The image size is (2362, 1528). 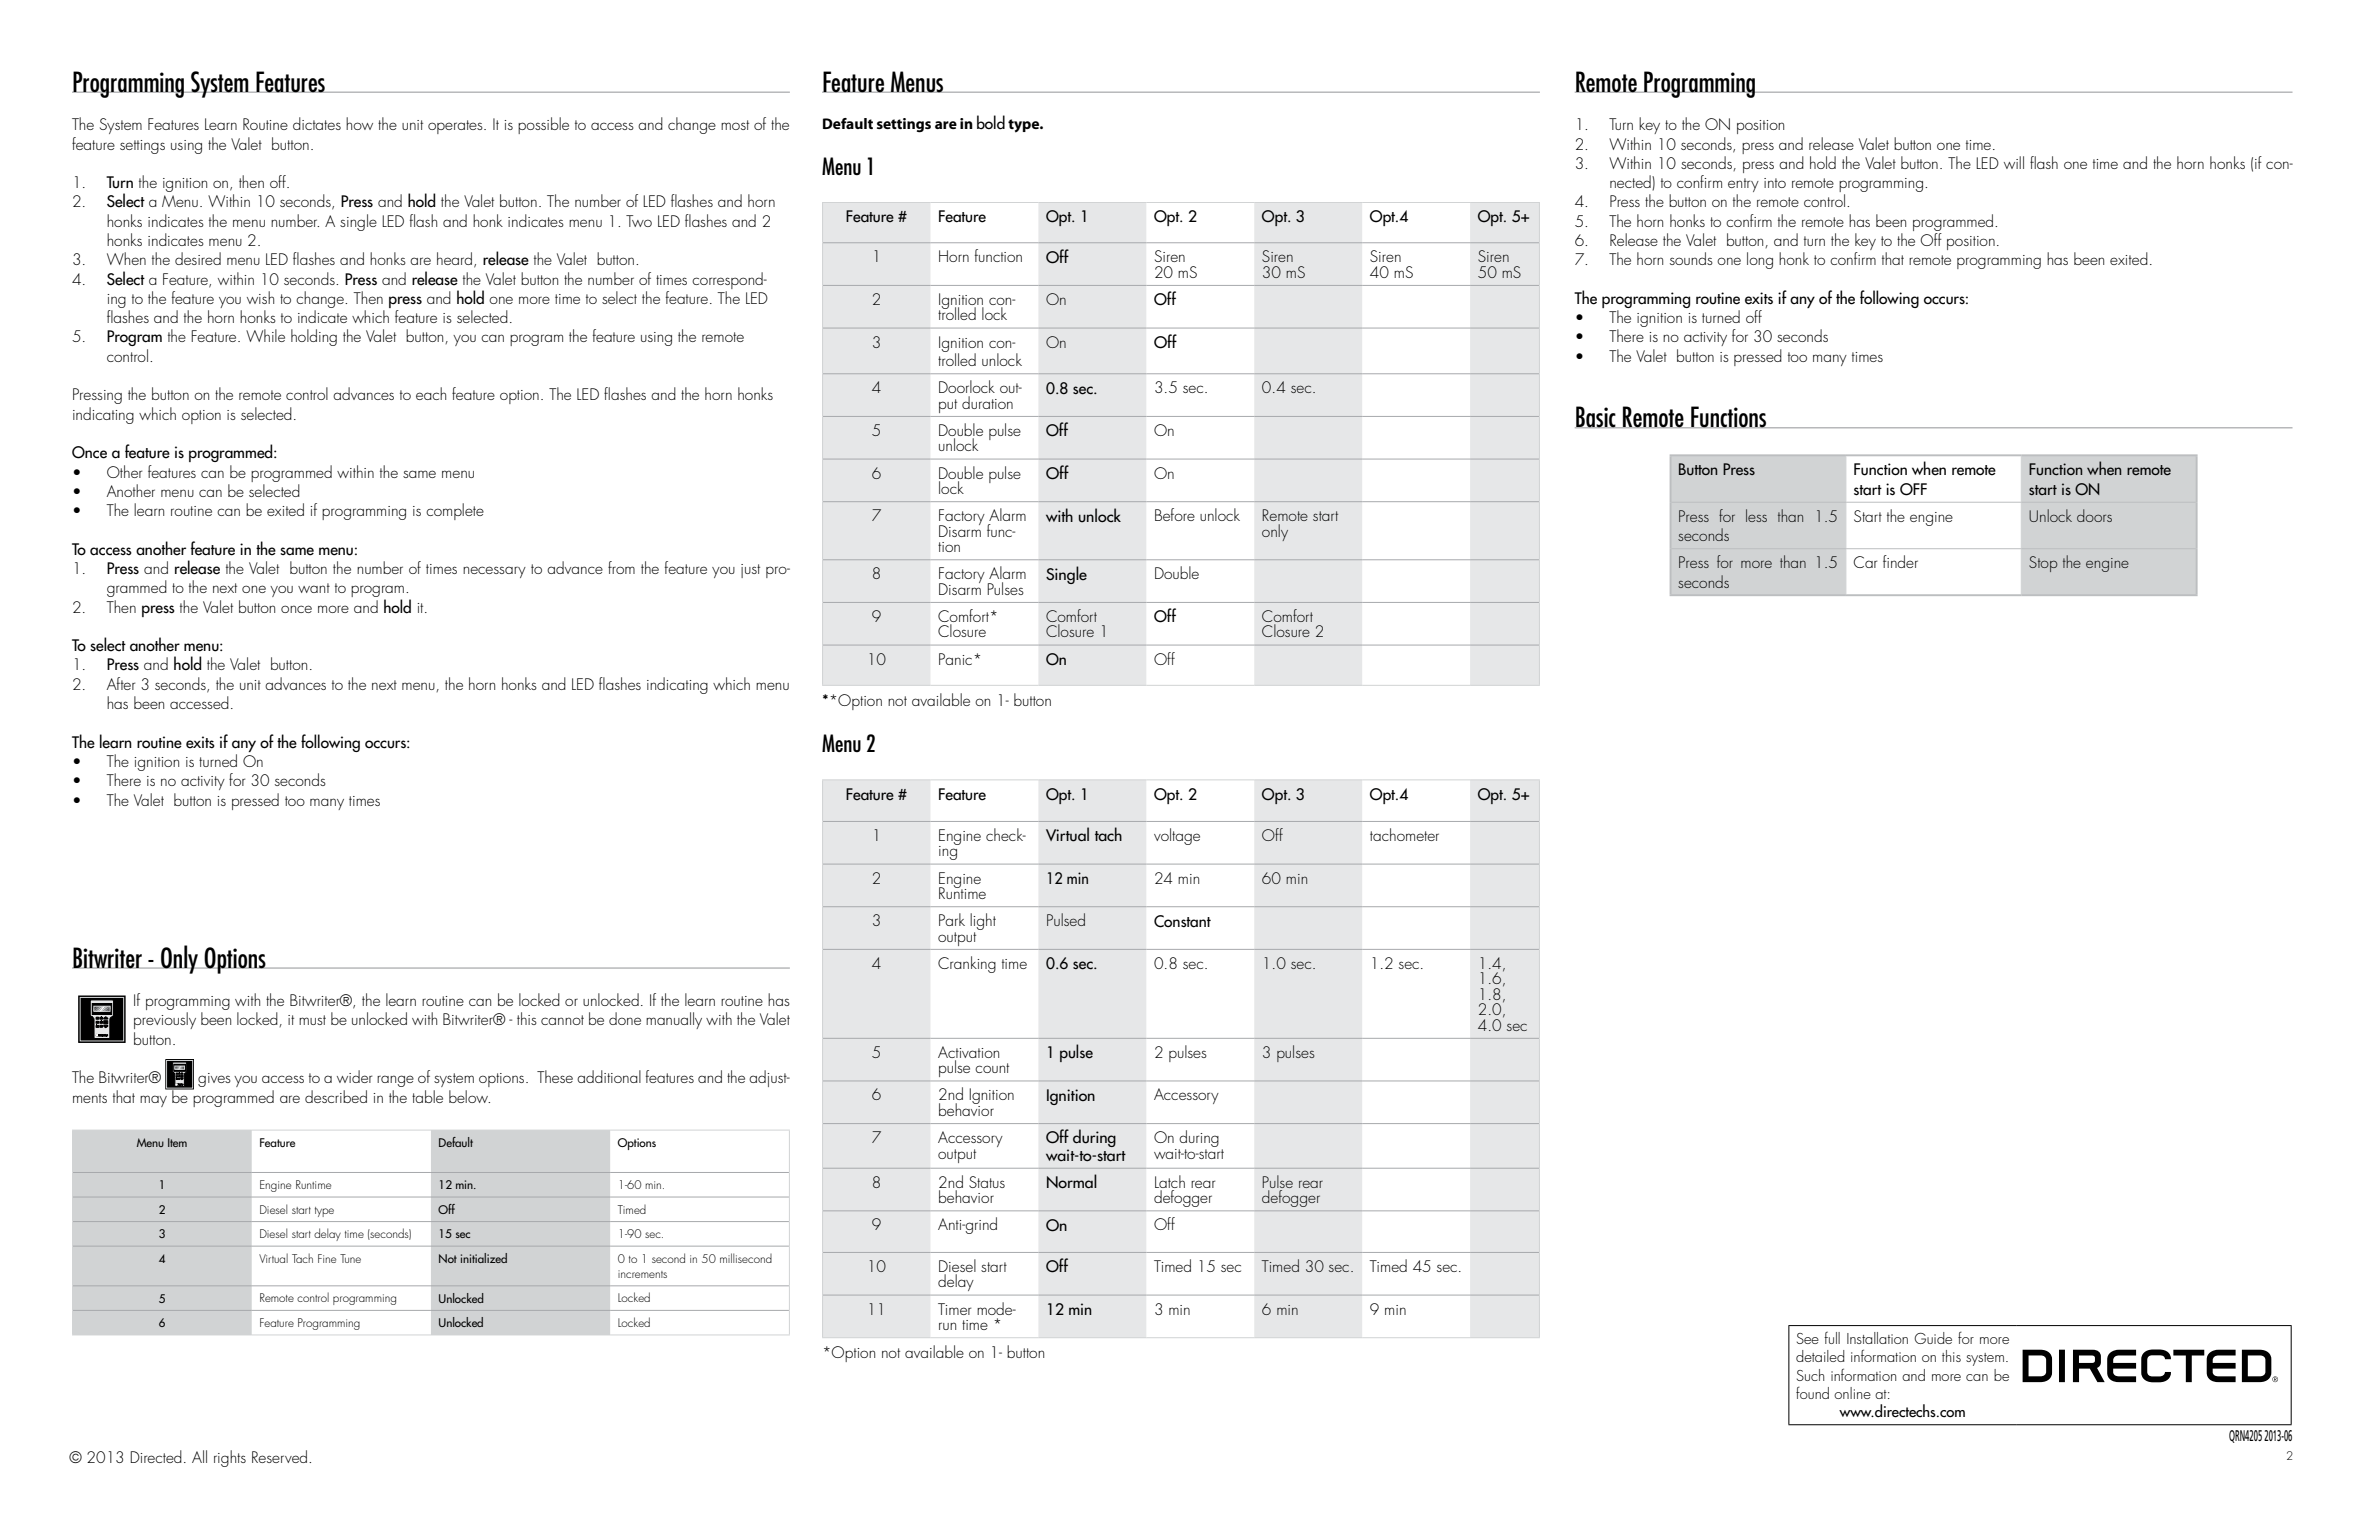 What do you see at coordinates (1072, 1181) in the image?
I see `Normal` at bounding box center [1072, 1181].
